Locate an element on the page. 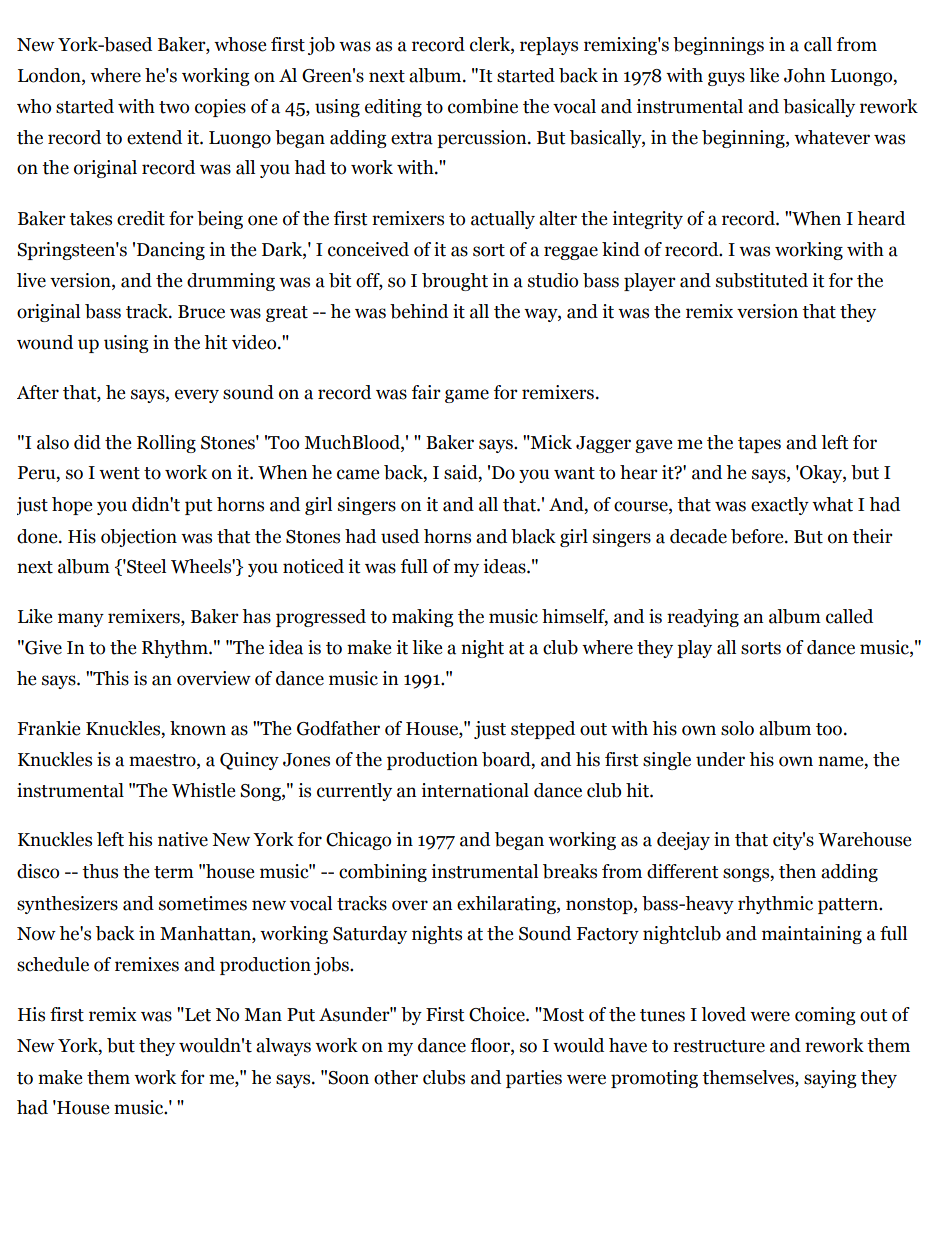 The width and height of the page is (952, 1233). before is located at coordinates (758, 536).
